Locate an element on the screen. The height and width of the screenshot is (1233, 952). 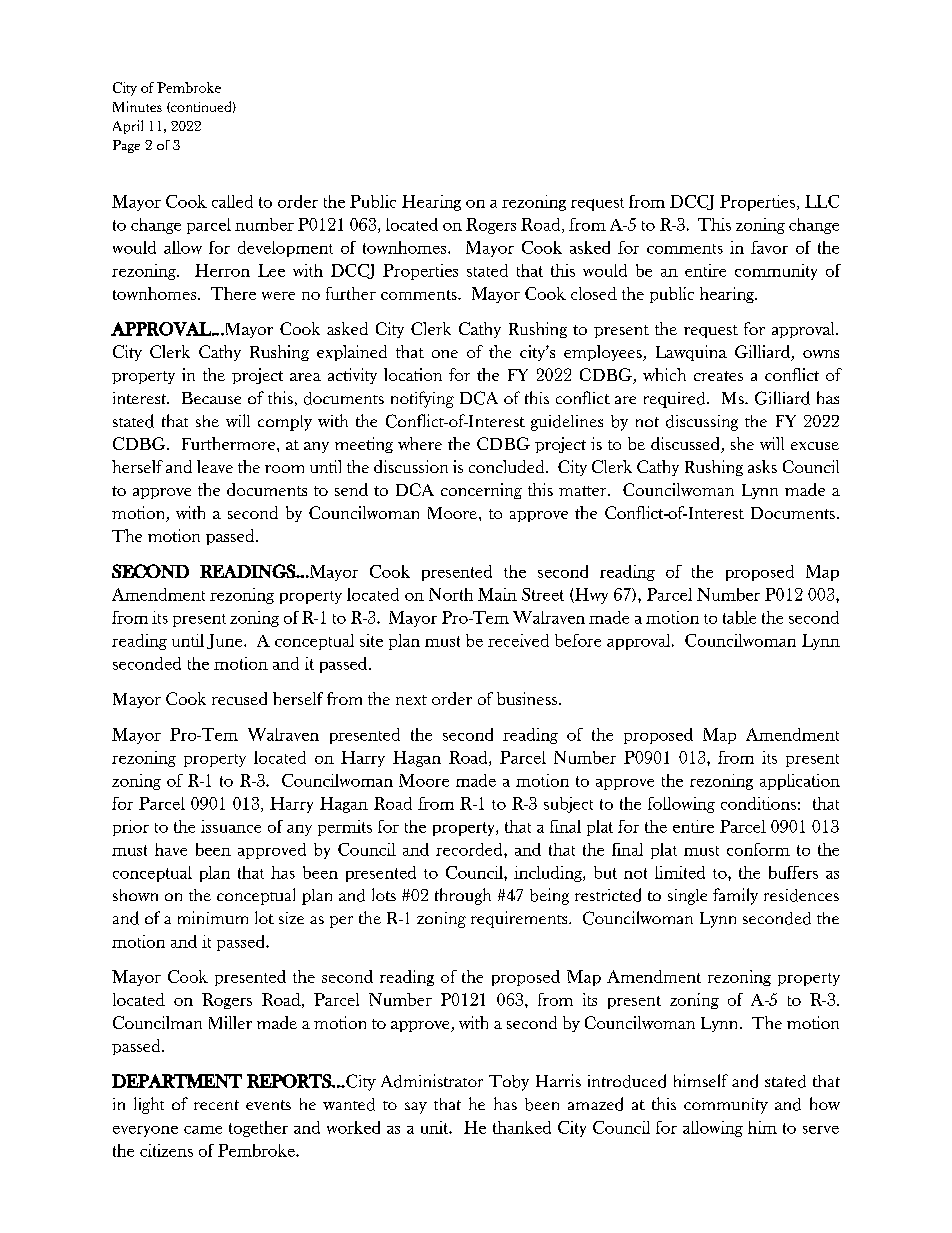
minimum is located at coordinates (213, 917).
